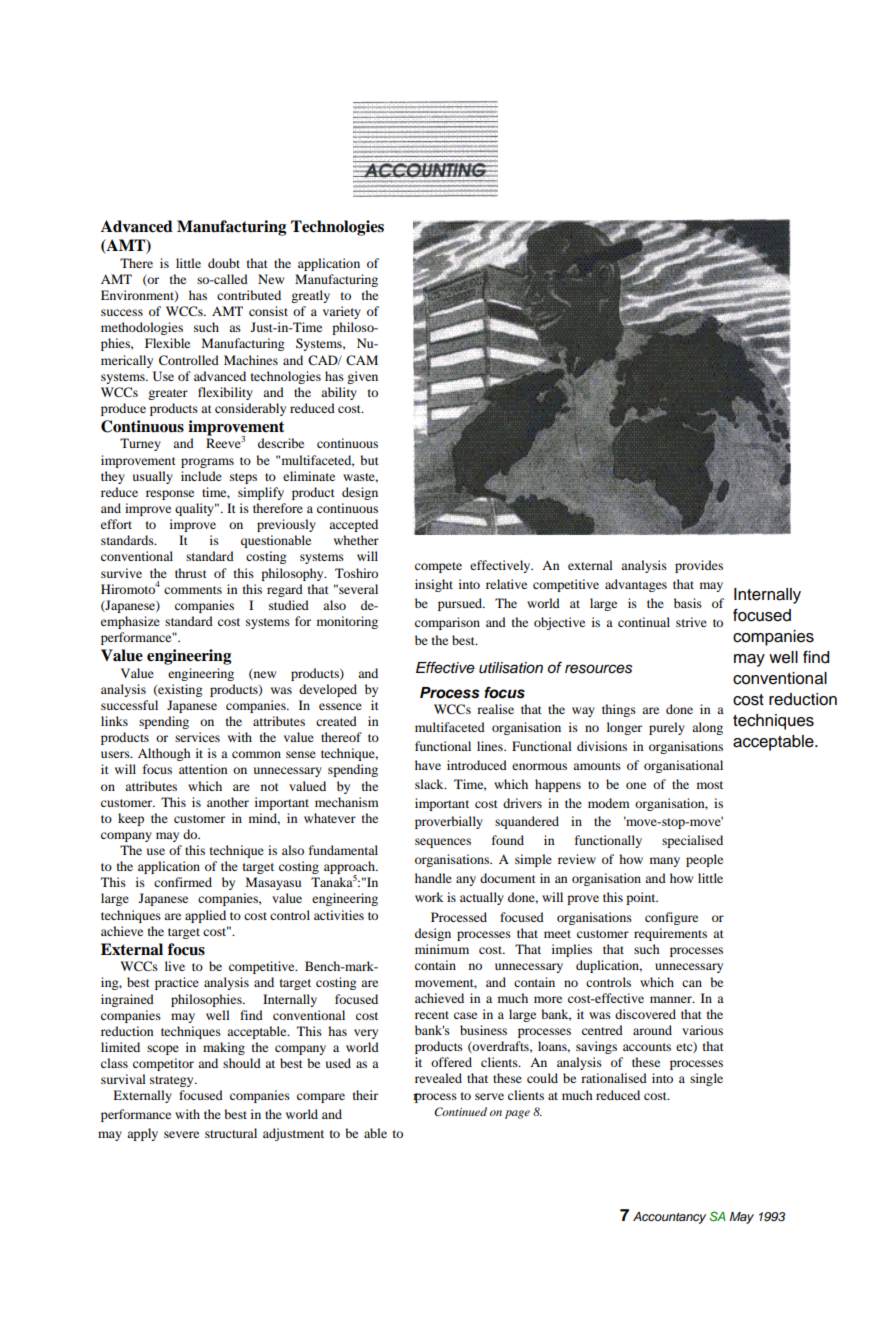 The width and height of the document is (896, 1340). Describe the element at coordinates (197, 737) in the document. I see `services` at that location.
